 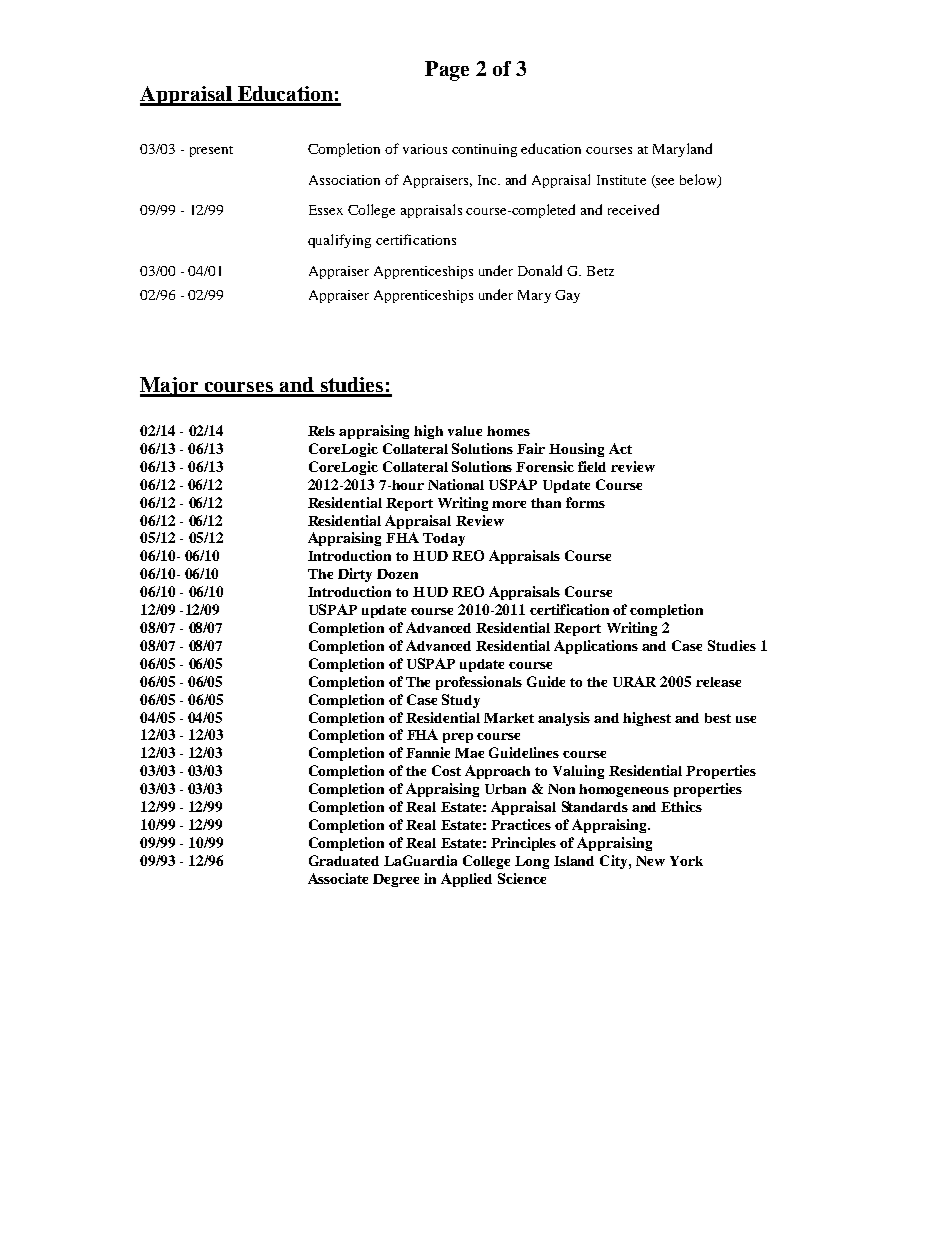 I want to click on Institute, so click(x=621, y=180).
